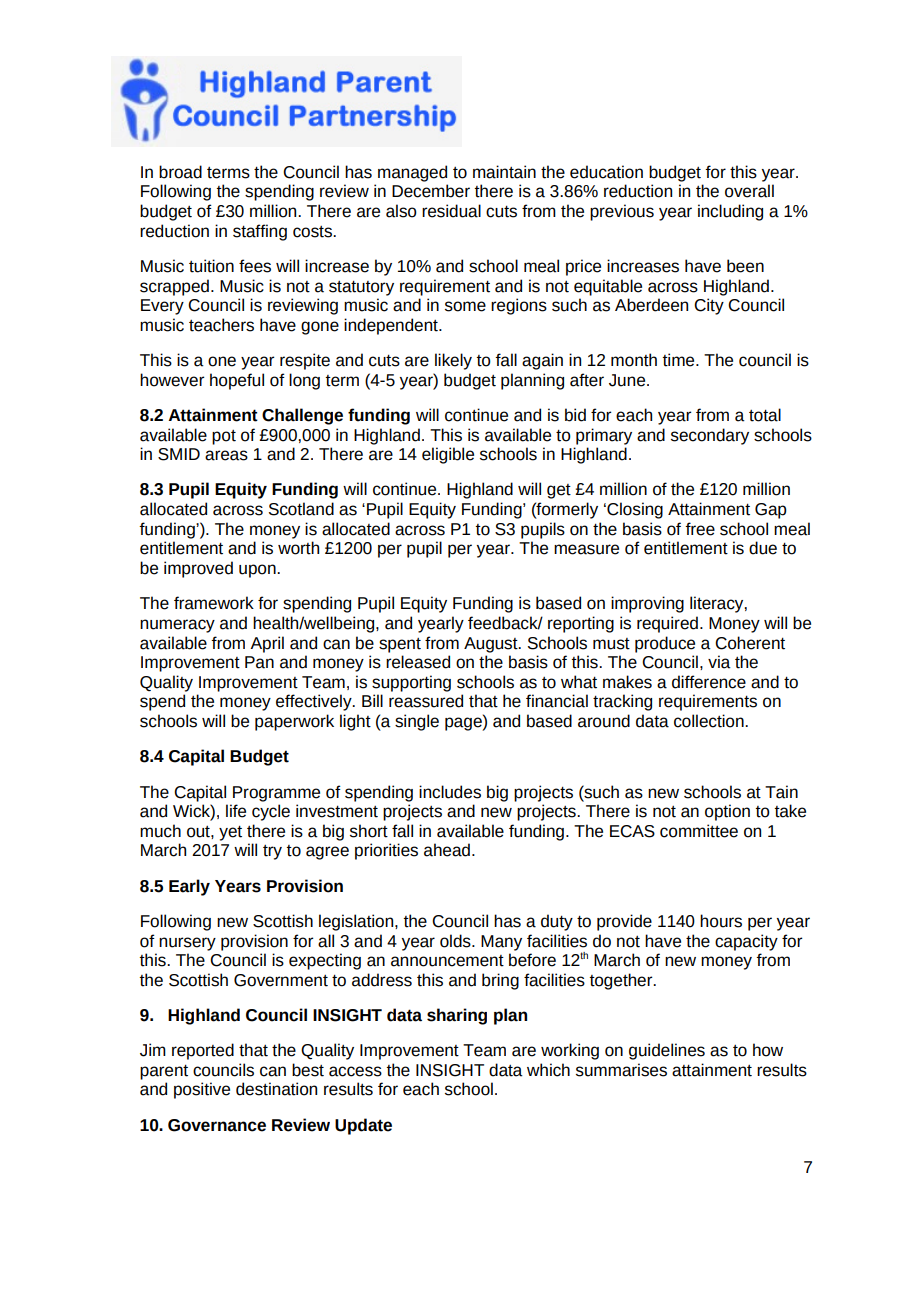 The image size is (924, 1308). What do you see at coordinates (260, 232) in the page?
I see `staffing` at bounding box center [260, 232].
